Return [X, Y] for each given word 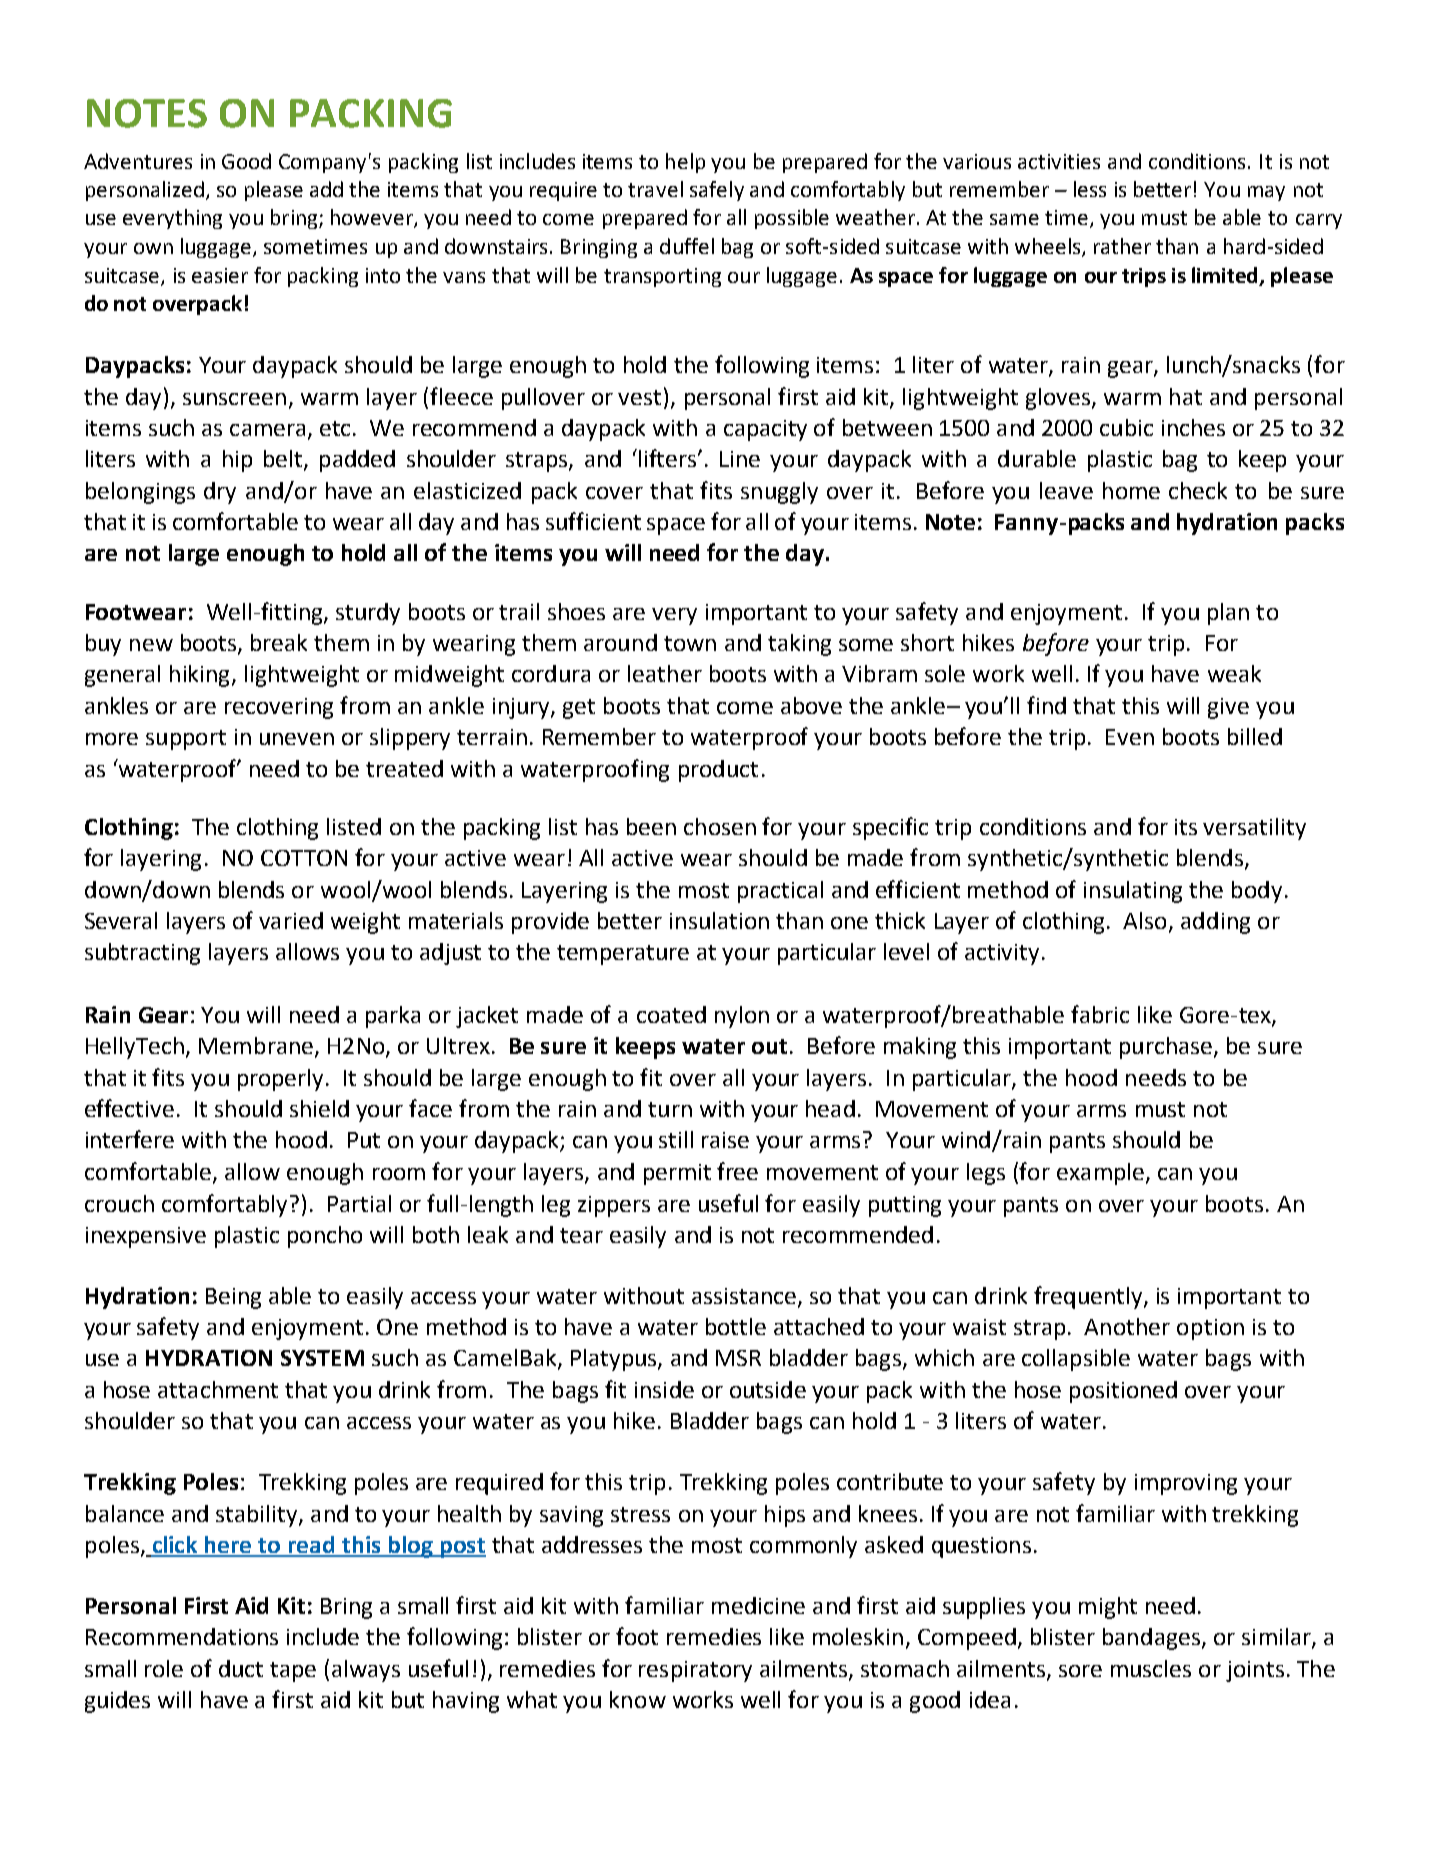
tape [293, 1672]
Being [233, 1298]
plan [1228, 614]
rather [1122, 246]
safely [717, 191]
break [279, 642]
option [1210, 1329]
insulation [719, 920]
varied [291, 920]
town [690, 643]
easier [220, 275]
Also [1144, 920]
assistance [744, 1296]
